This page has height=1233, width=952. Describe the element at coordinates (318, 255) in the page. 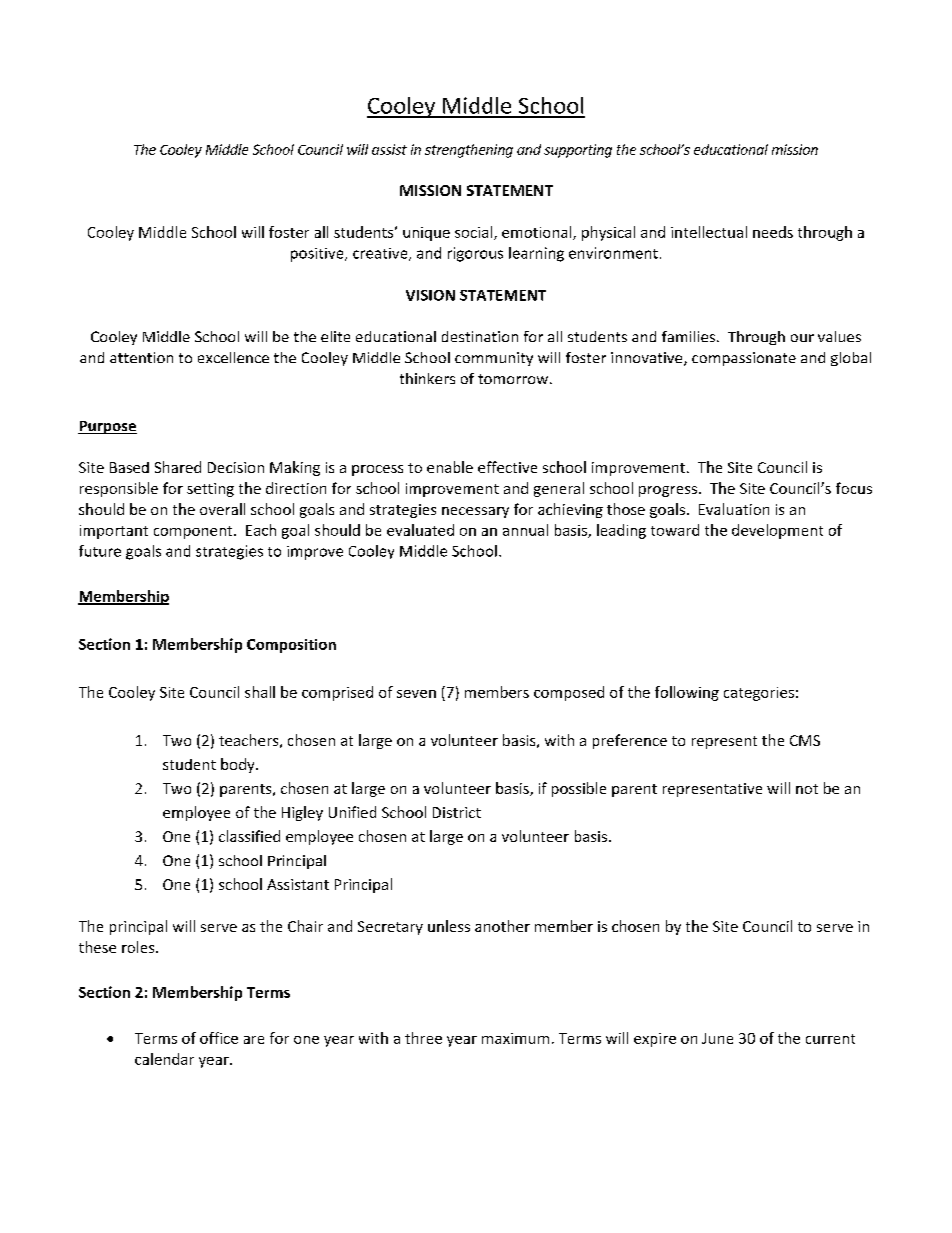

I see `positive` at that location.
